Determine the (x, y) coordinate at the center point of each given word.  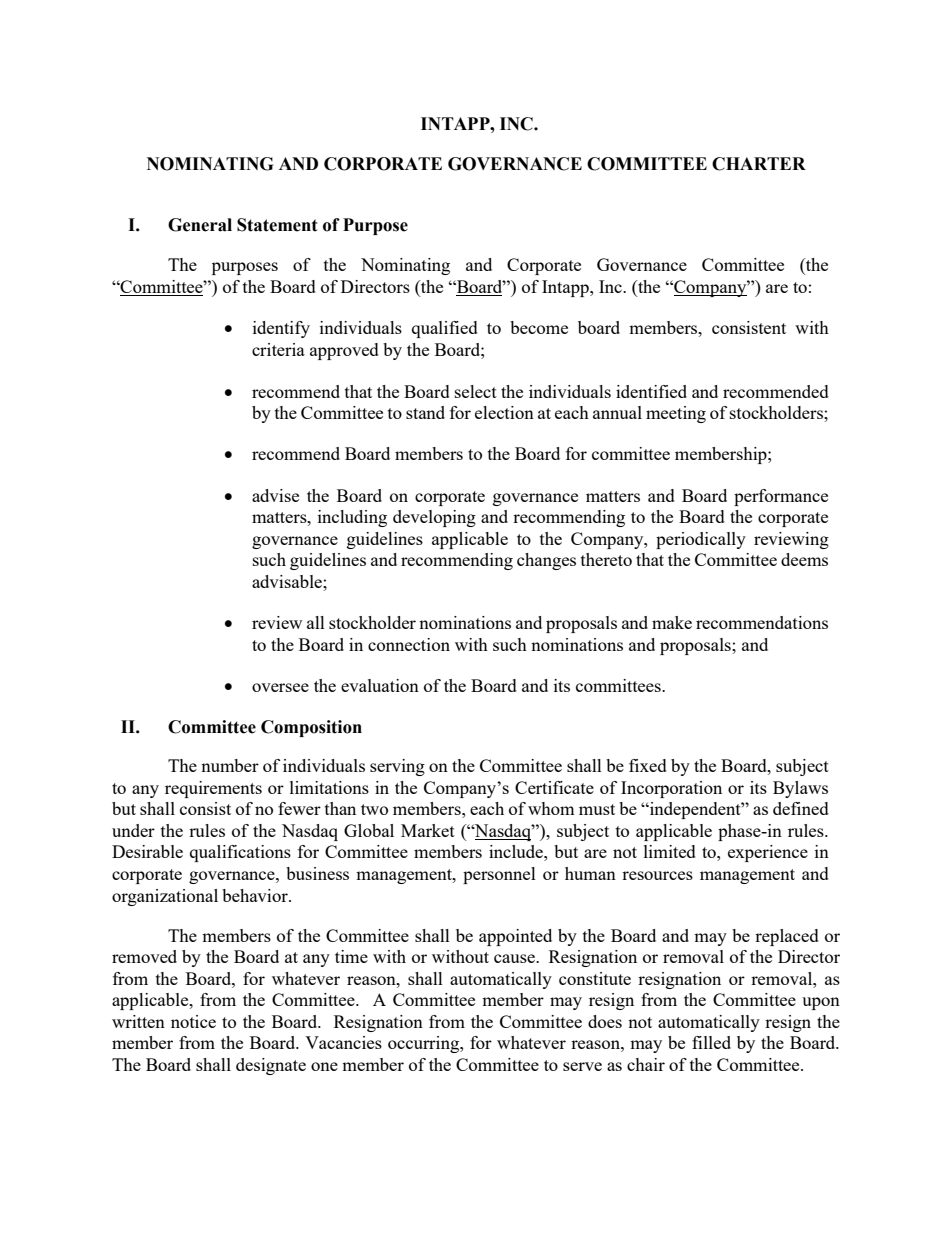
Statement (277, 225)
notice (193, 1021)
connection (409, 644)
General (200, 225)
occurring (424, 1044)
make (672, 622)
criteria (278, 349)
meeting (676, 414)
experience (768, 853)
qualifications (240, 853)
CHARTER (759, 164)
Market (428, 830)
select (476, 391)
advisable (288, 581)
